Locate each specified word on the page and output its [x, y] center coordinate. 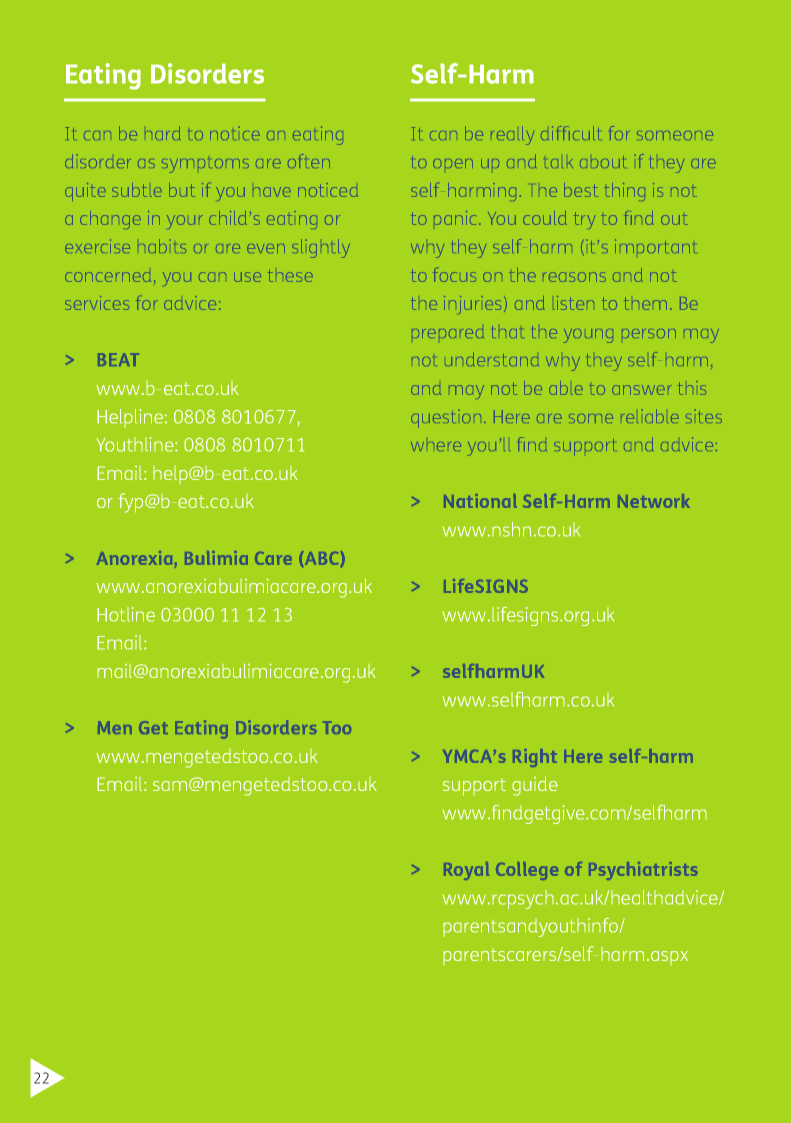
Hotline [126, 614]
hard [162, 133]
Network [654, 501]
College [527, 871]
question [446, 419]
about [602, 162]
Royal [466, 871]
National [480, 501]
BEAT [118, 359]
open [453, 163]
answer [642, 390]
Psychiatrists [643, 871]
